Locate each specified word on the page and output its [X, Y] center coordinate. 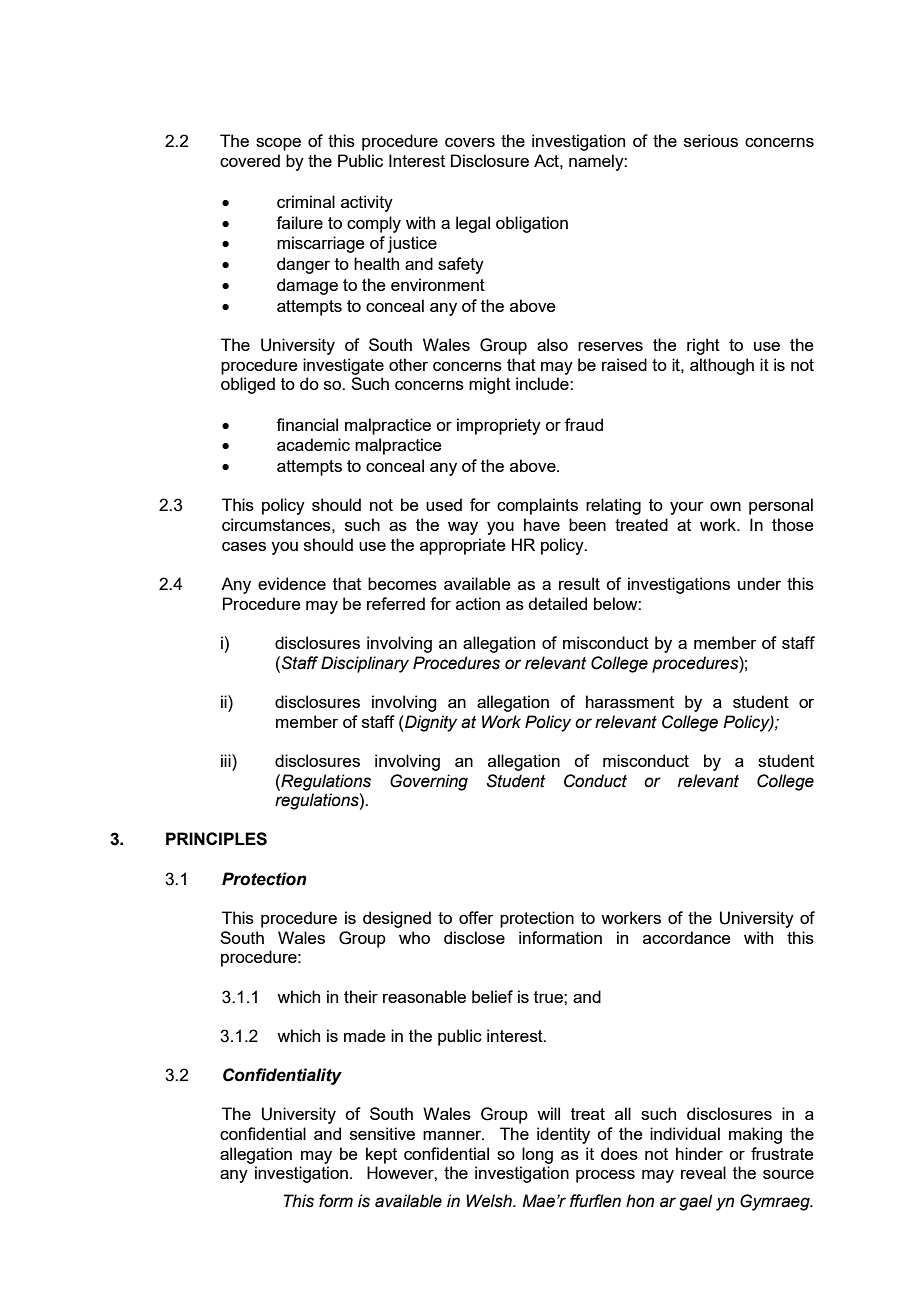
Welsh [490, 1201]
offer [476, 917]
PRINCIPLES [216, 839]
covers [470, 142]
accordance [687, 937]
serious [711, 140]
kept [381, 1155]
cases [244, 546]
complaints [537, 506]
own [725, 506]
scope [278, 144]
